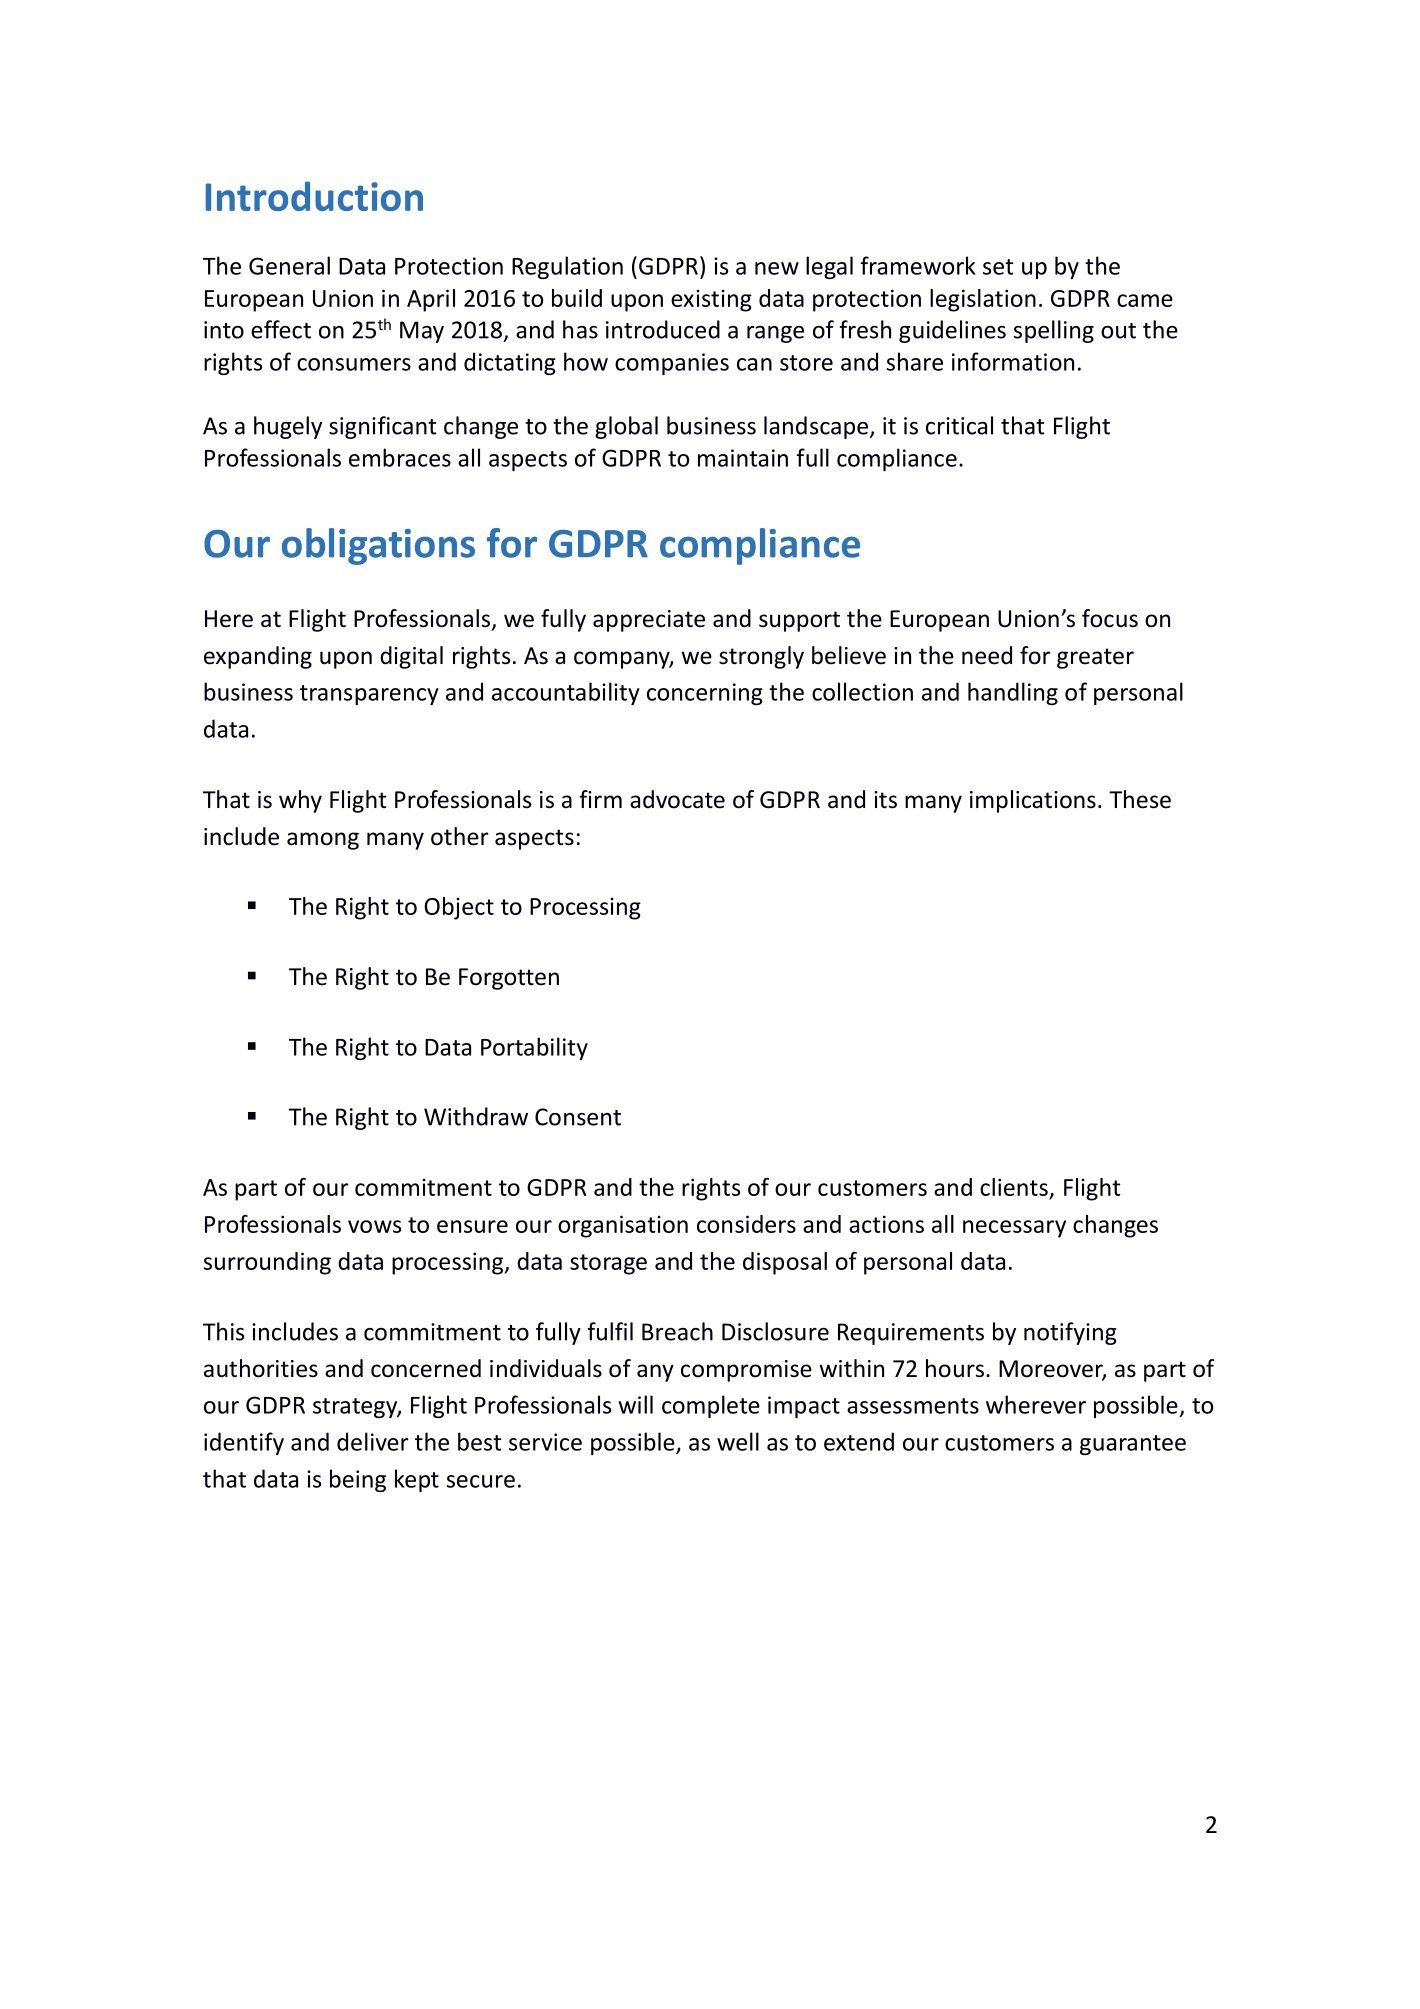 This screenshot has width=1420, height=2009. Describe the element at coordinates (677, 799) in the screenshot. I see `advocate` at that location.
